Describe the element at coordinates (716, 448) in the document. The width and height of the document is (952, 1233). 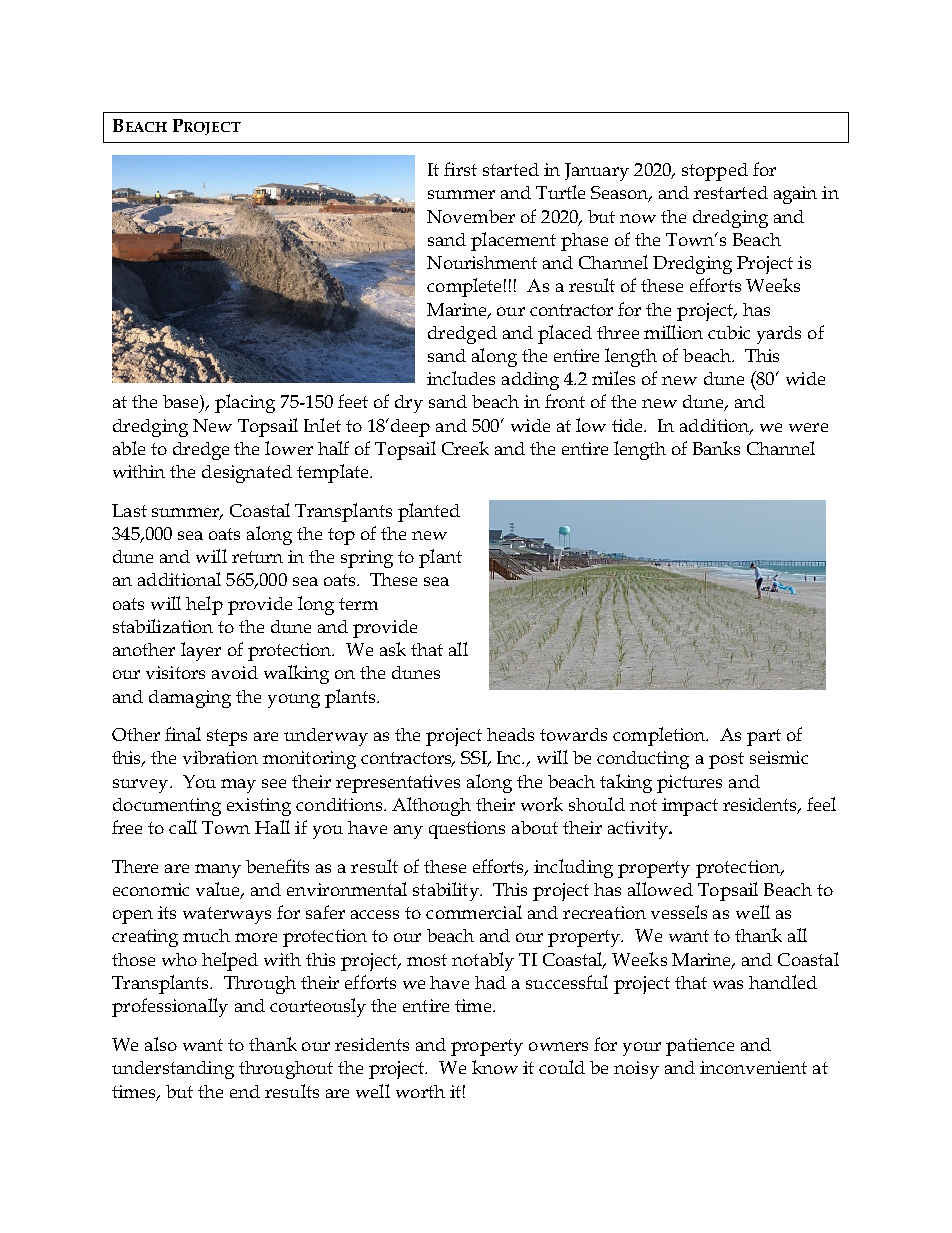
I see `Banks` at that location.
